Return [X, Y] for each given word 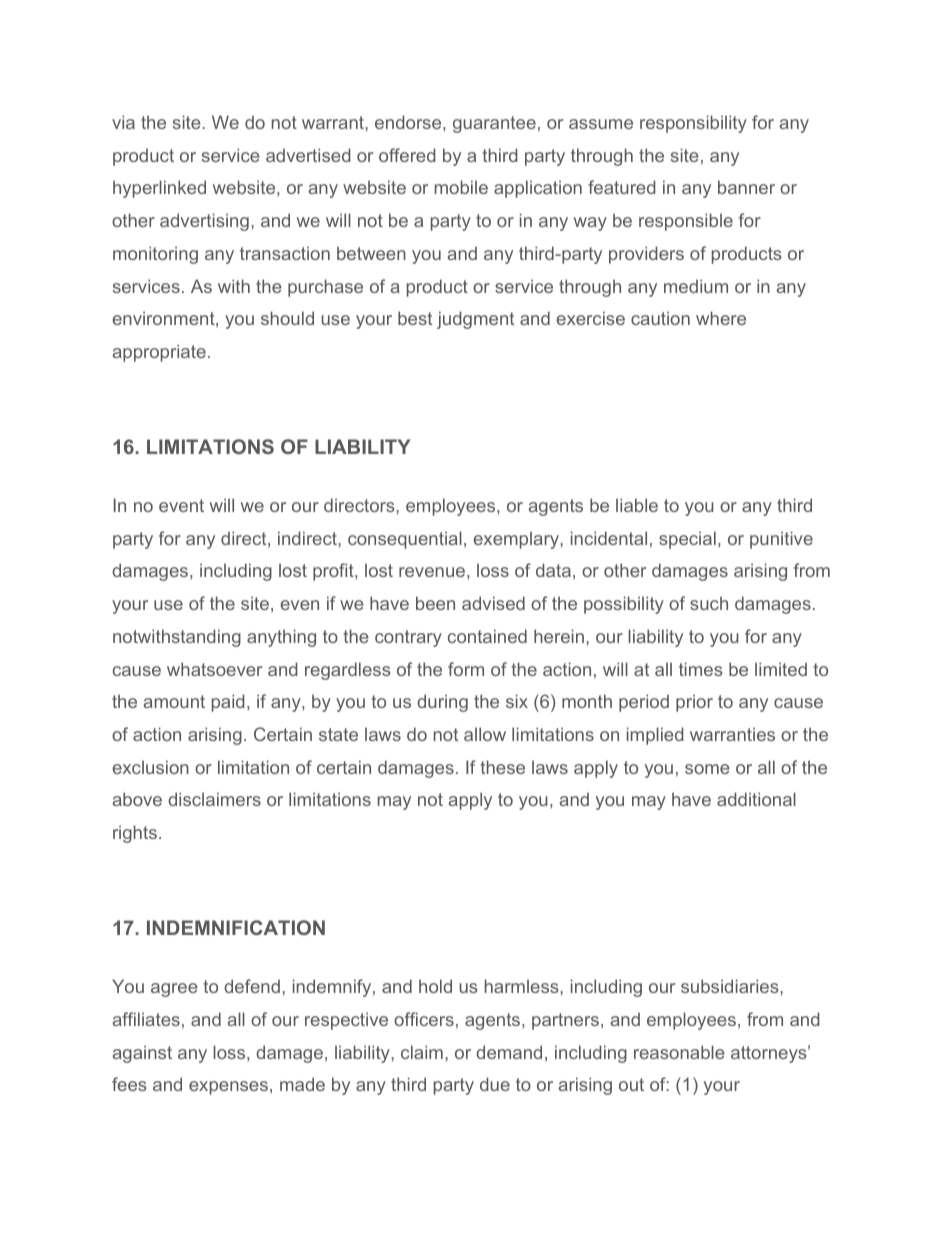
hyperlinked [159, 189]
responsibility [693, 124]
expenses [228, 1088]
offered [407, 155]
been [435, 603]
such [709, 603]
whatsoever [214, 669]
